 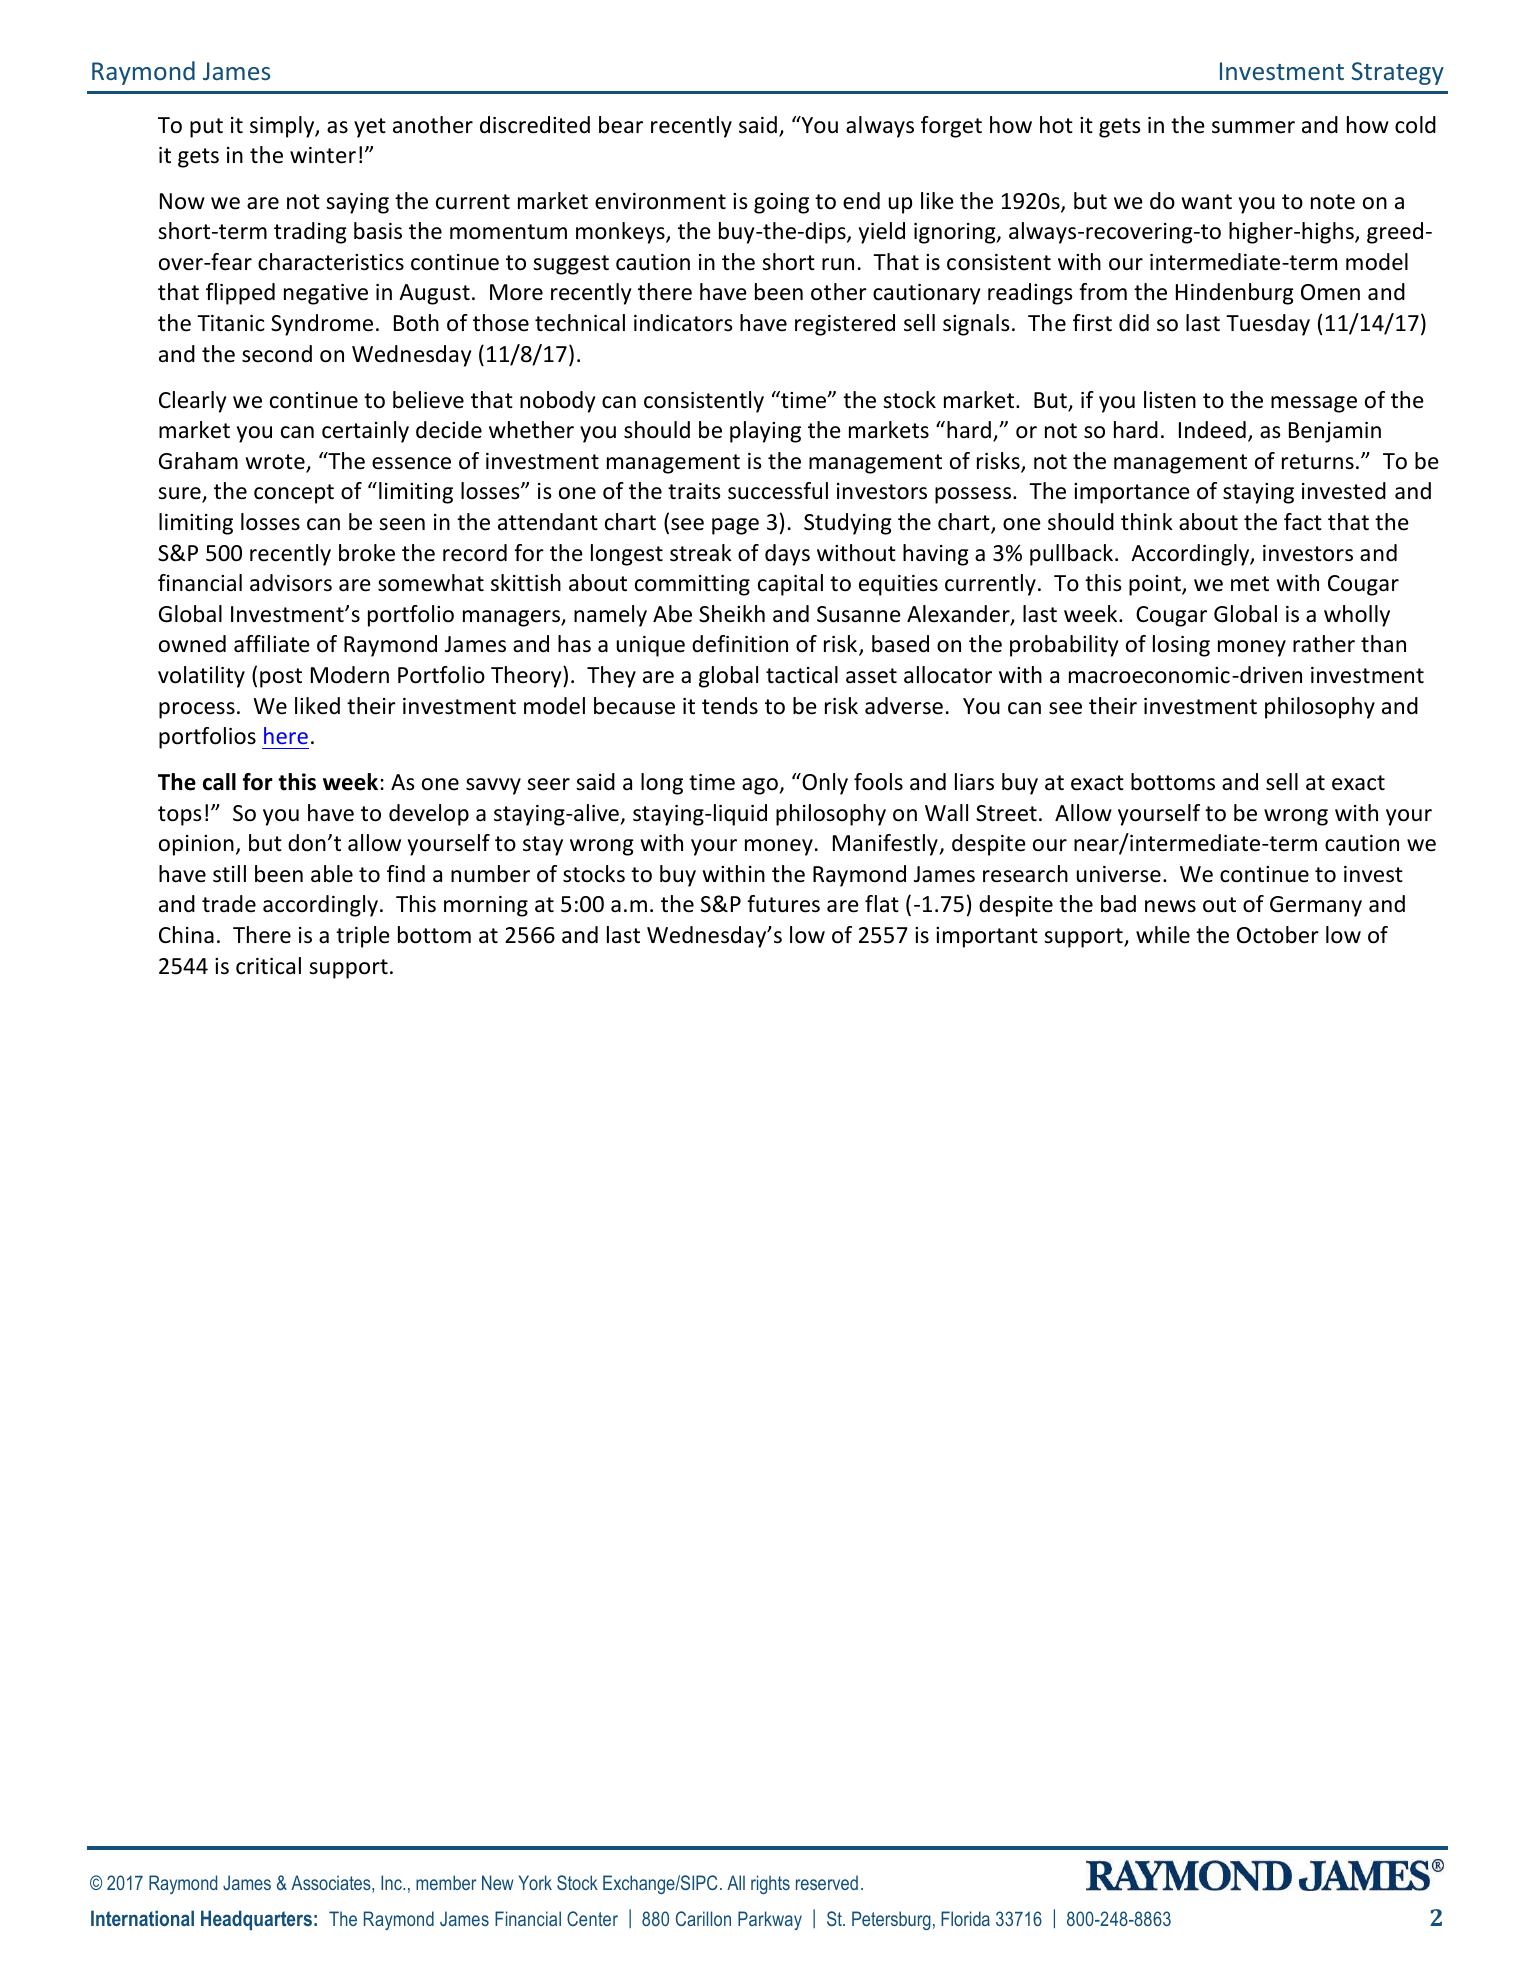 What do you see at coordinates (730, 706) in the document?
I see `tends` at bounding box center [730, 706].
